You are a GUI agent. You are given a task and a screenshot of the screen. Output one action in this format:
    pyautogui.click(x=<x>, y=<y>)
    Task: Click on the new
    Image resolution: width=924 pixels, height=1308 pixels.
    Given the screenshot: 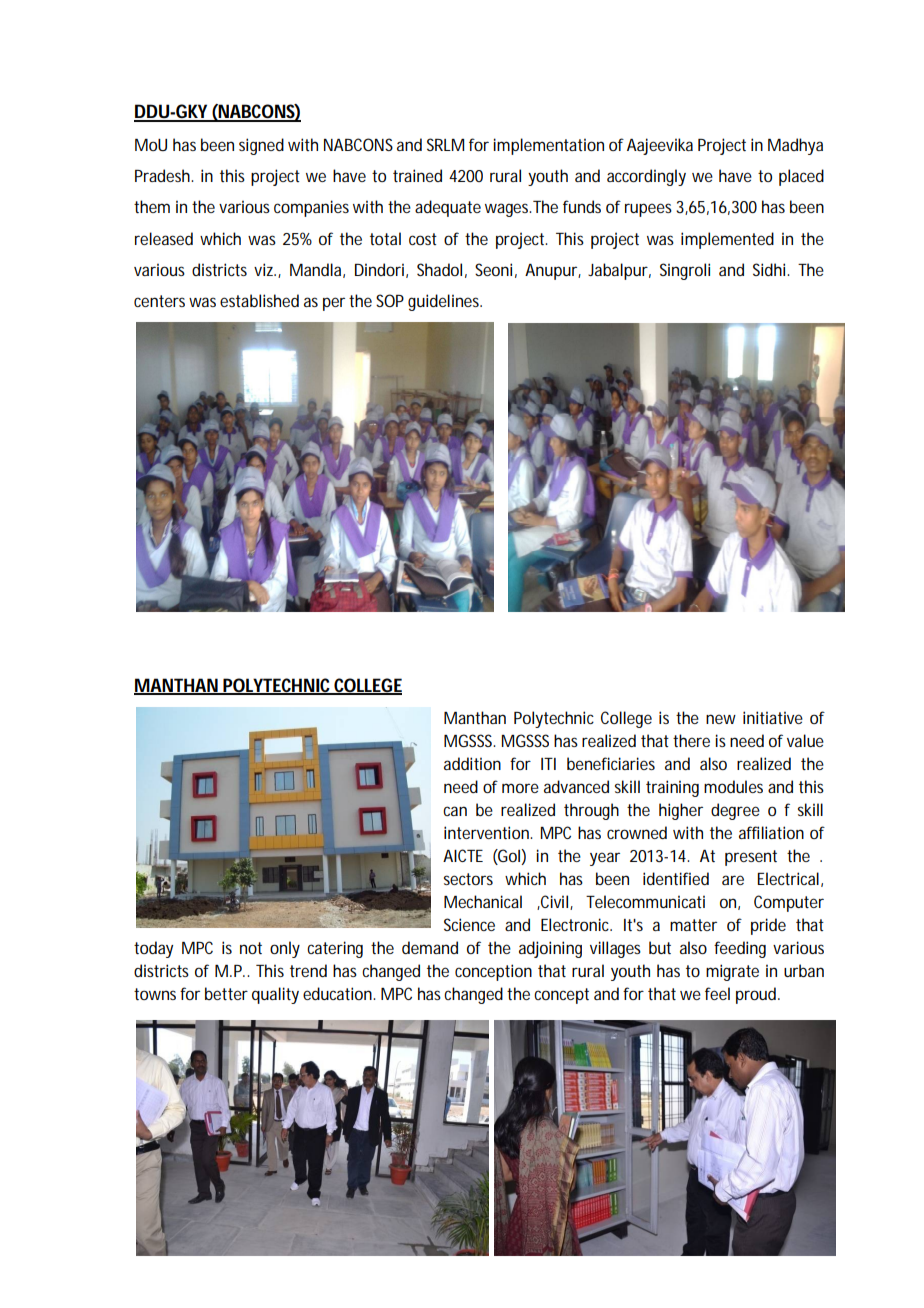 What is the action you would take?
    pyautogui.click(x=721, y=719)
